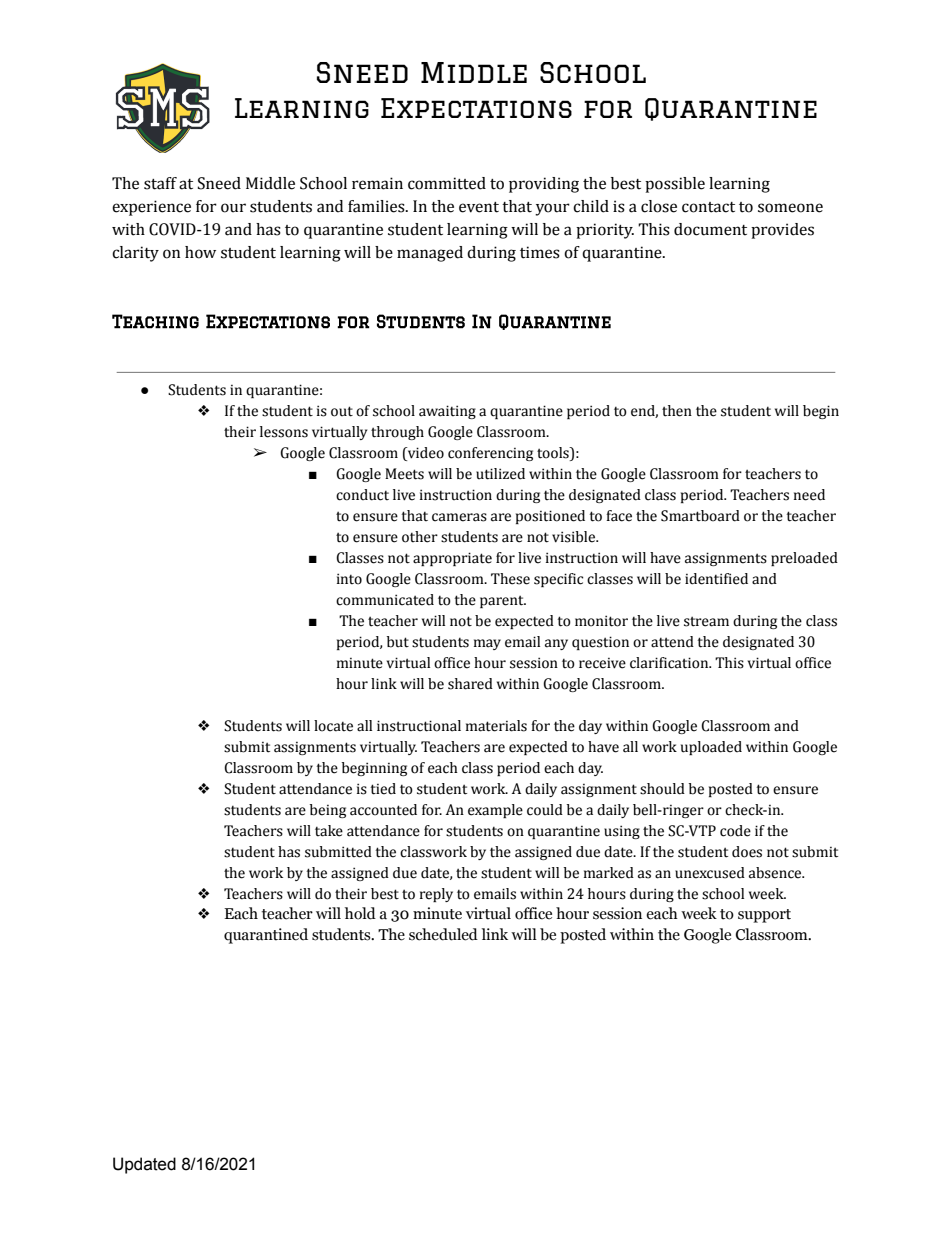  Describe the element at coordinates (479, 207) in the document. I see `event` at that location.
